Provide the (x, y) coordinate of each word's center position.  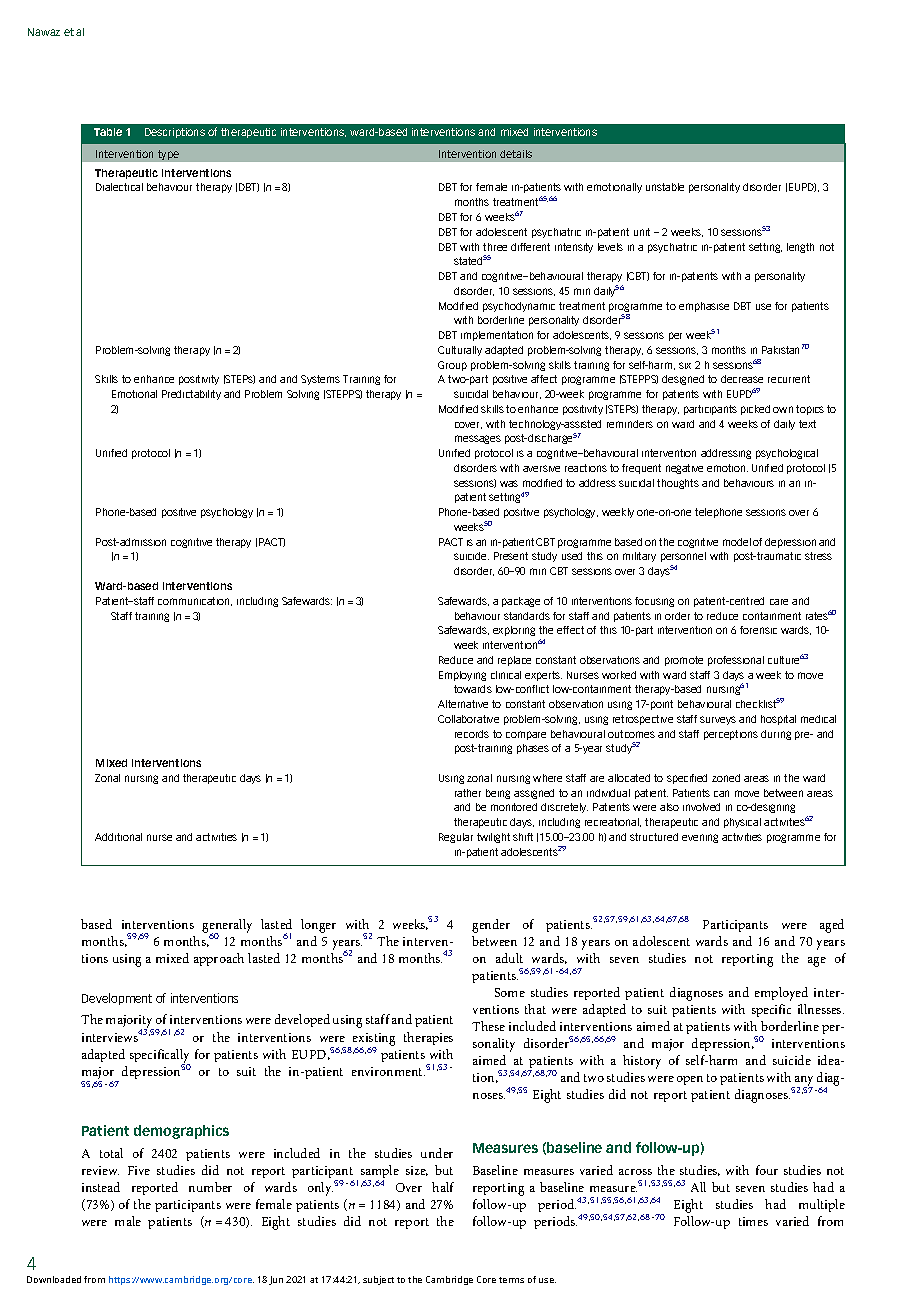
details (516, 154)
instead (101, 1187)
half (443, 1187)
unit (642, 232)
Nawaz (44, 32)
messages (478, 439)
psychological (787, 454)
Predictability (191, 395)
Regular (456, 838)
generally (227, 927)
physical (742, 823)
